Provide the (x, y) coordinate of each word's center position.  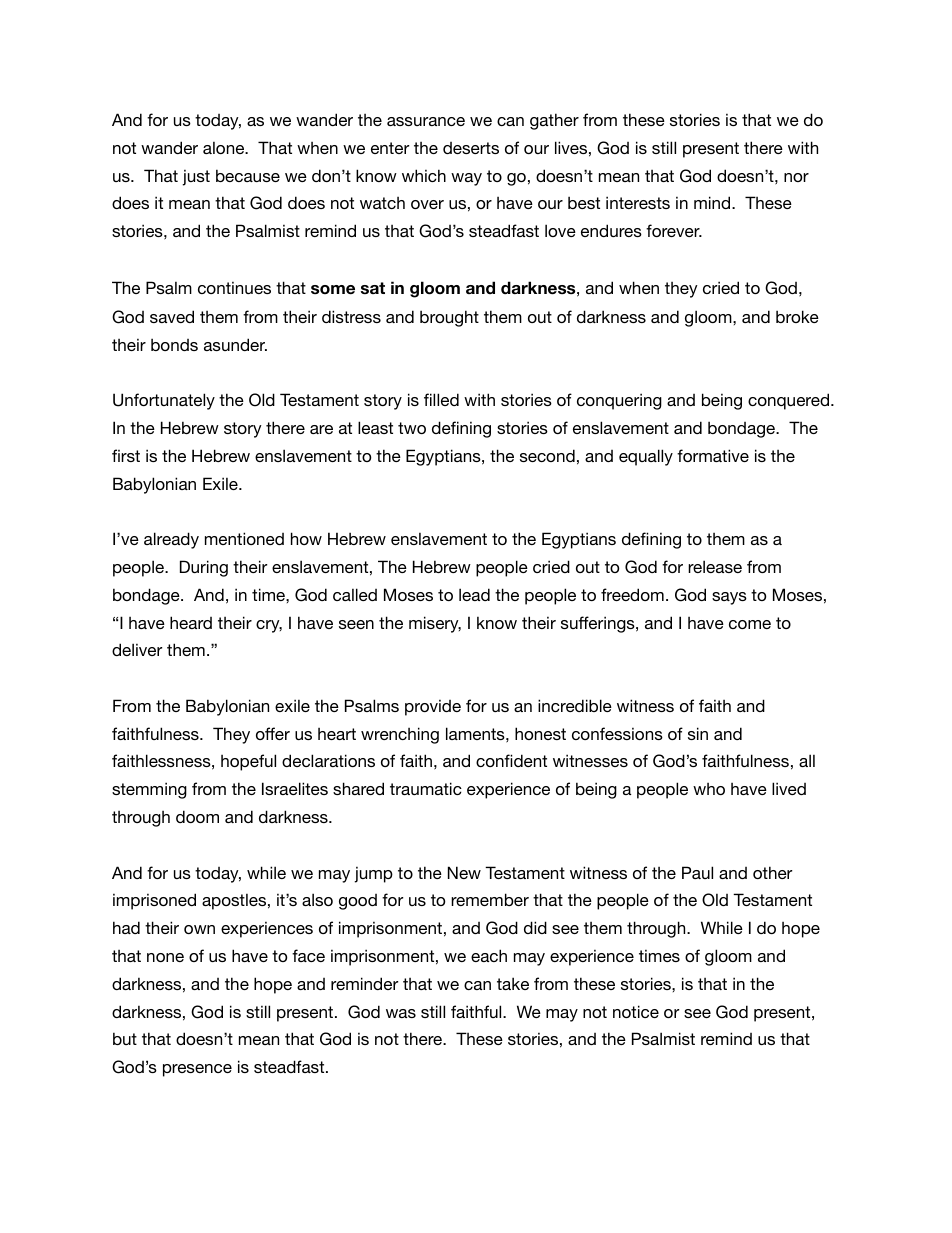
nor (796, 177)
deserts (471, 148)
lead (474, 594)
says (729, 598)
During (204, 568)
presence (197, 1070)
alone (225, 147)
